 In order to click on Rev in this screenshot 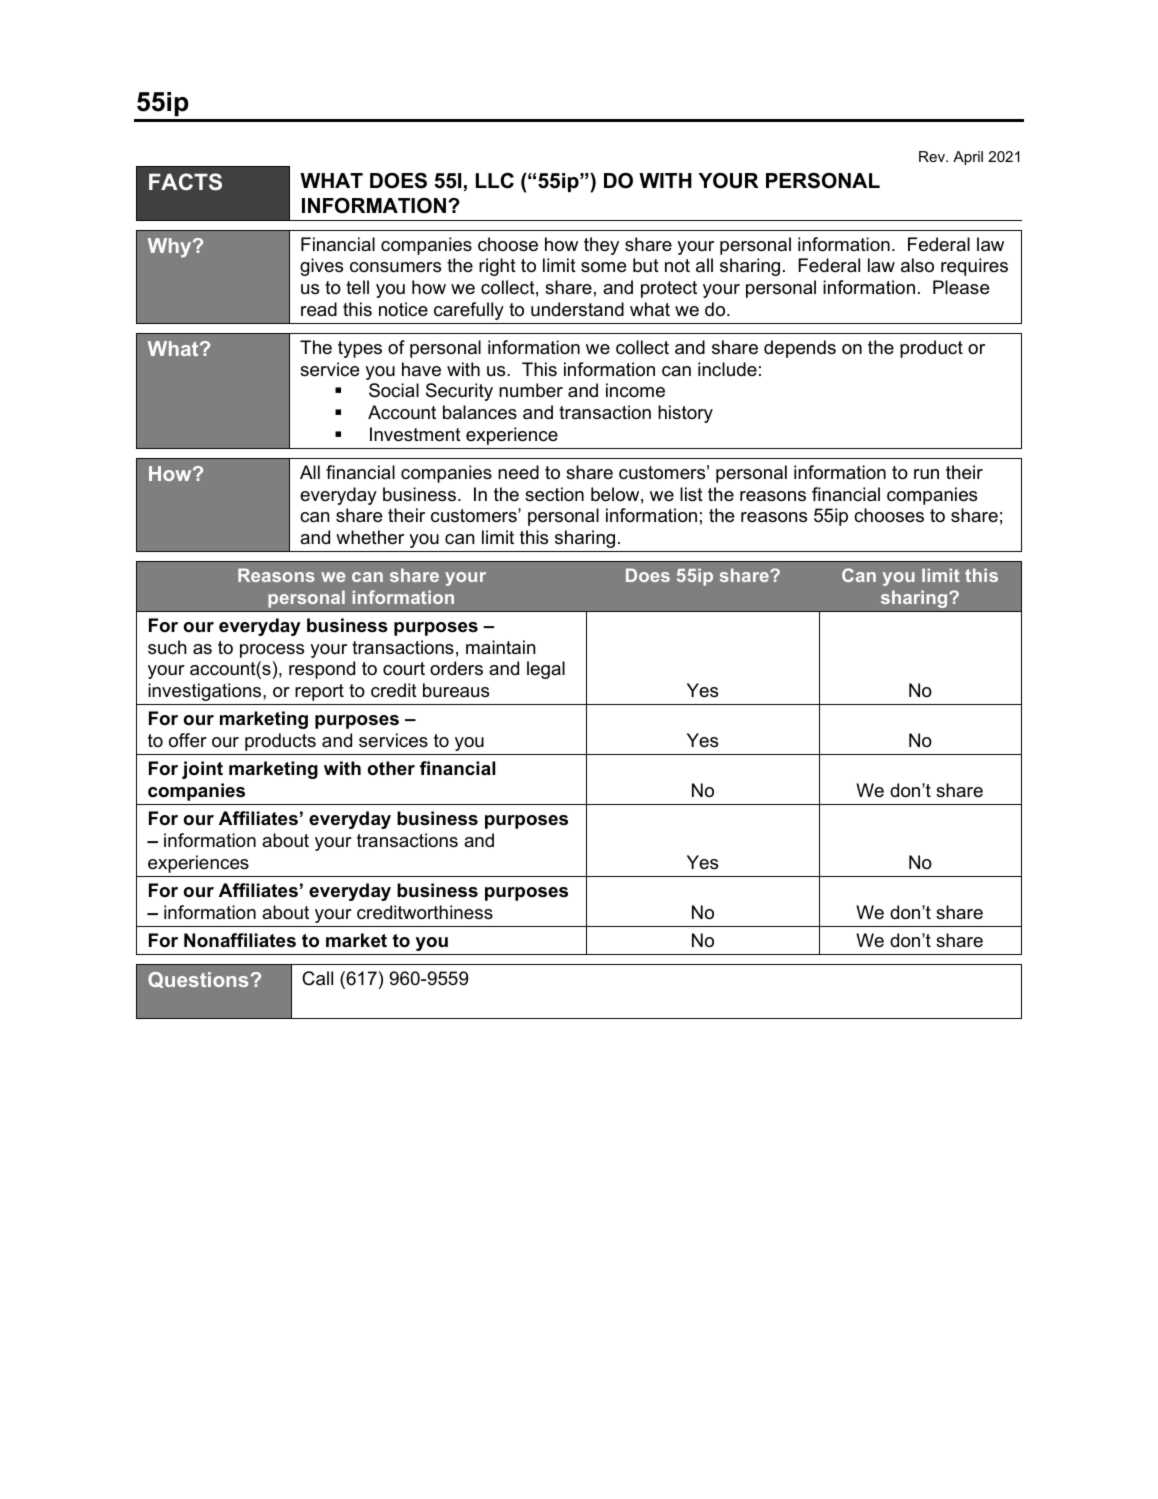, I will do `click(933, 156)`.
